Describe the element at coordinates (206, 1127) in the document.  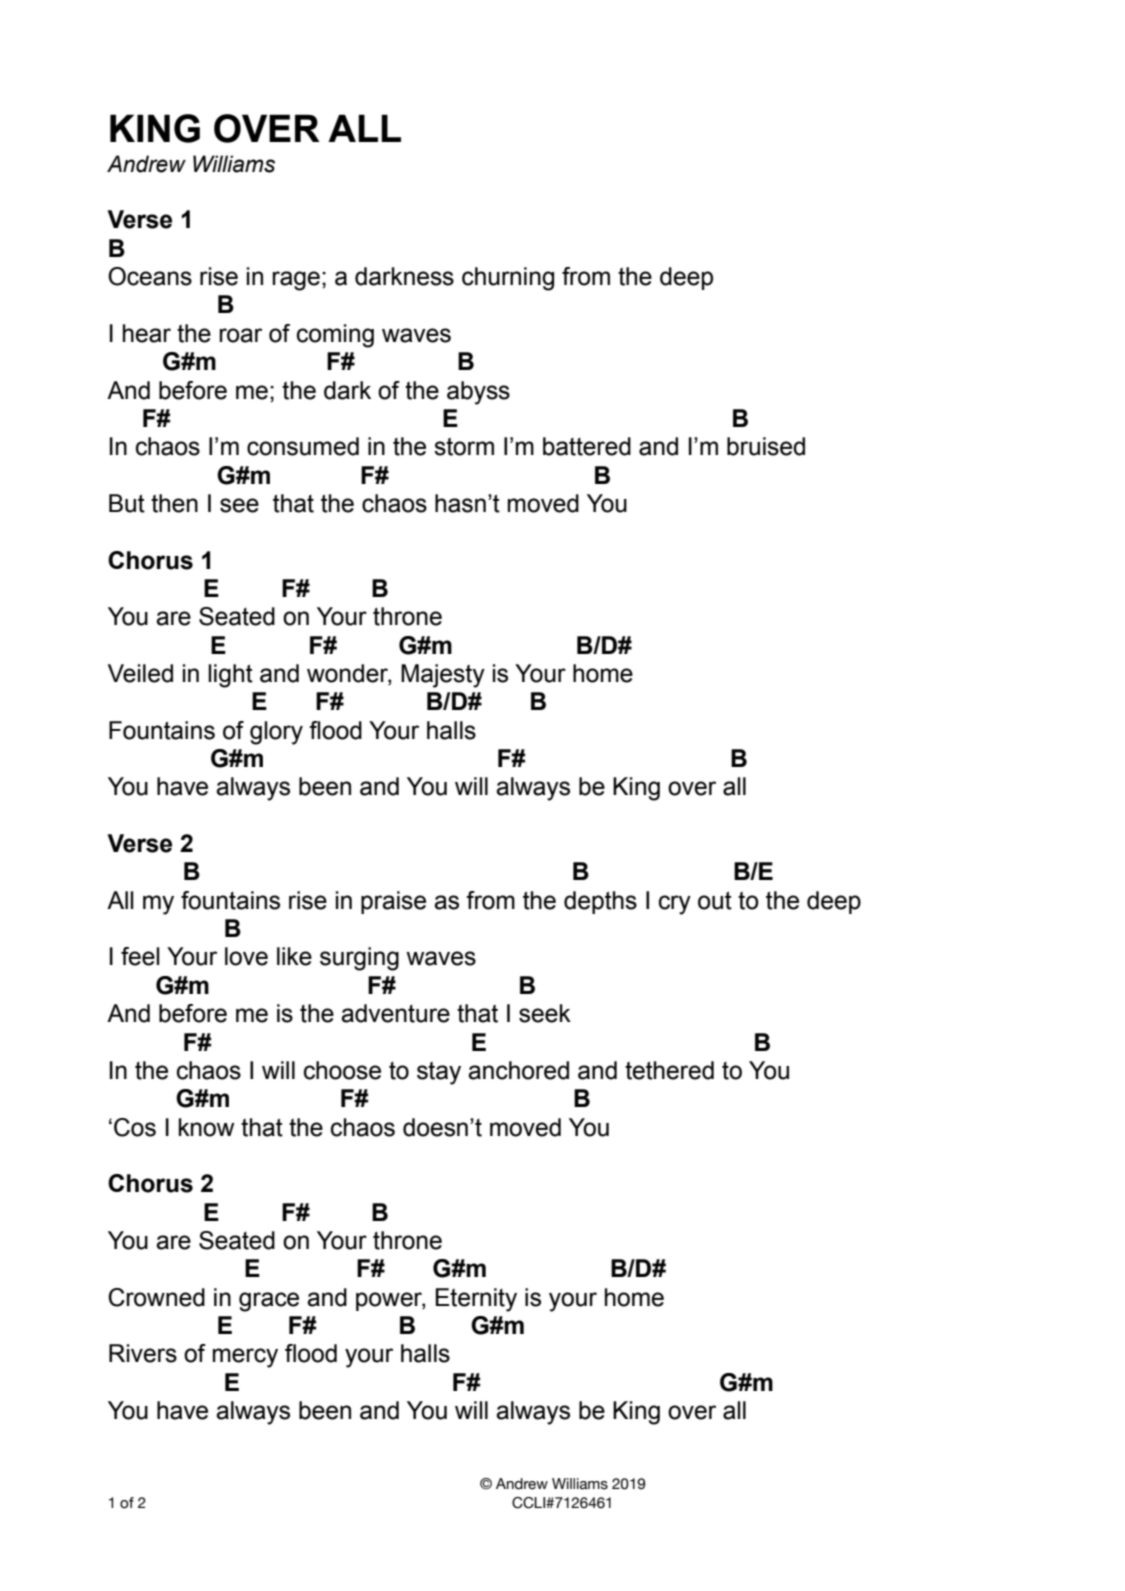
I see `know` at that location.
